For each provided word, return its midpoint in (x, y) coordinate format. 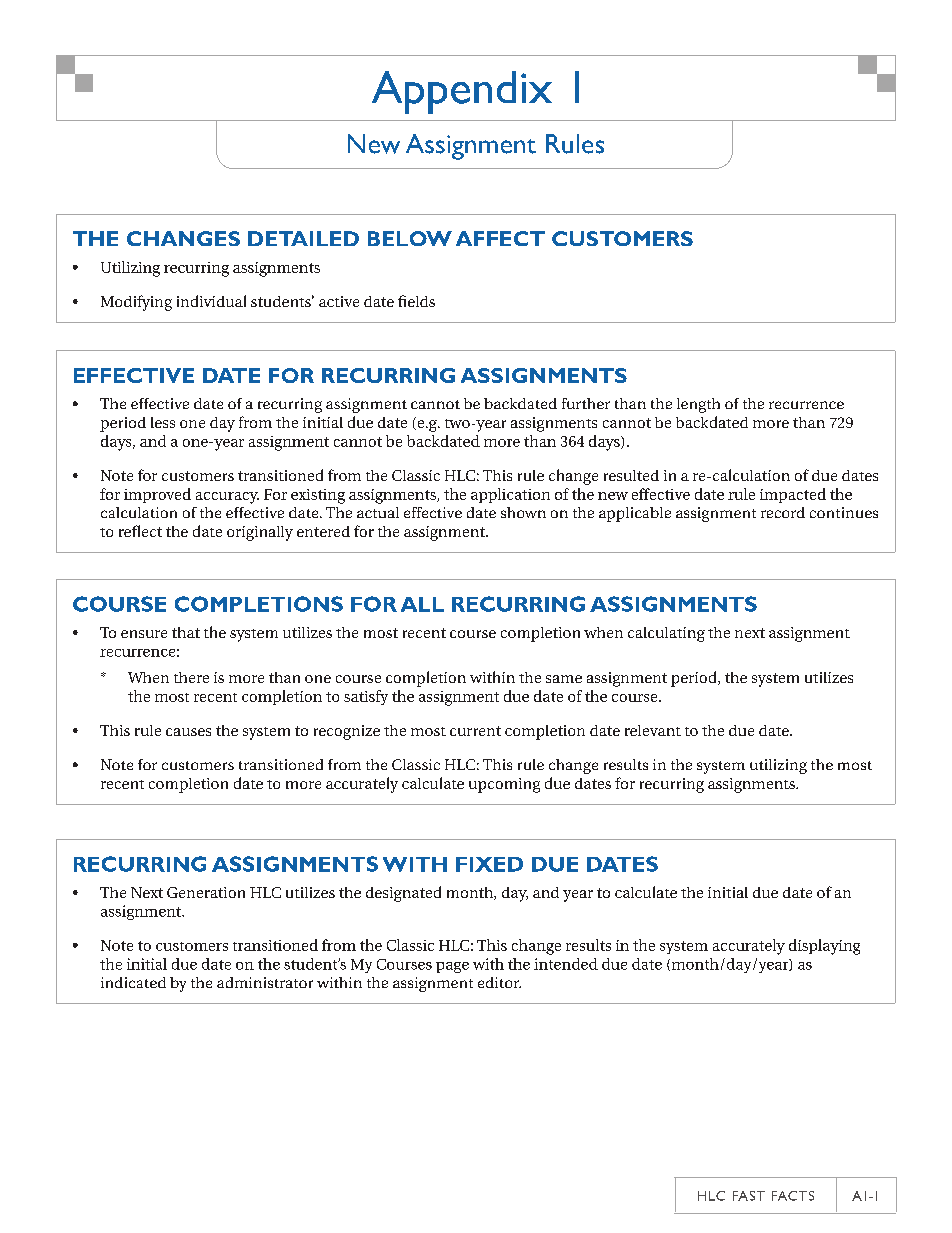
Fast (749, 1196)
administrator (265, 982)
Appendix (462, 92)
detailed (303, 238)
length (698, 405)
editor (499, 982)
